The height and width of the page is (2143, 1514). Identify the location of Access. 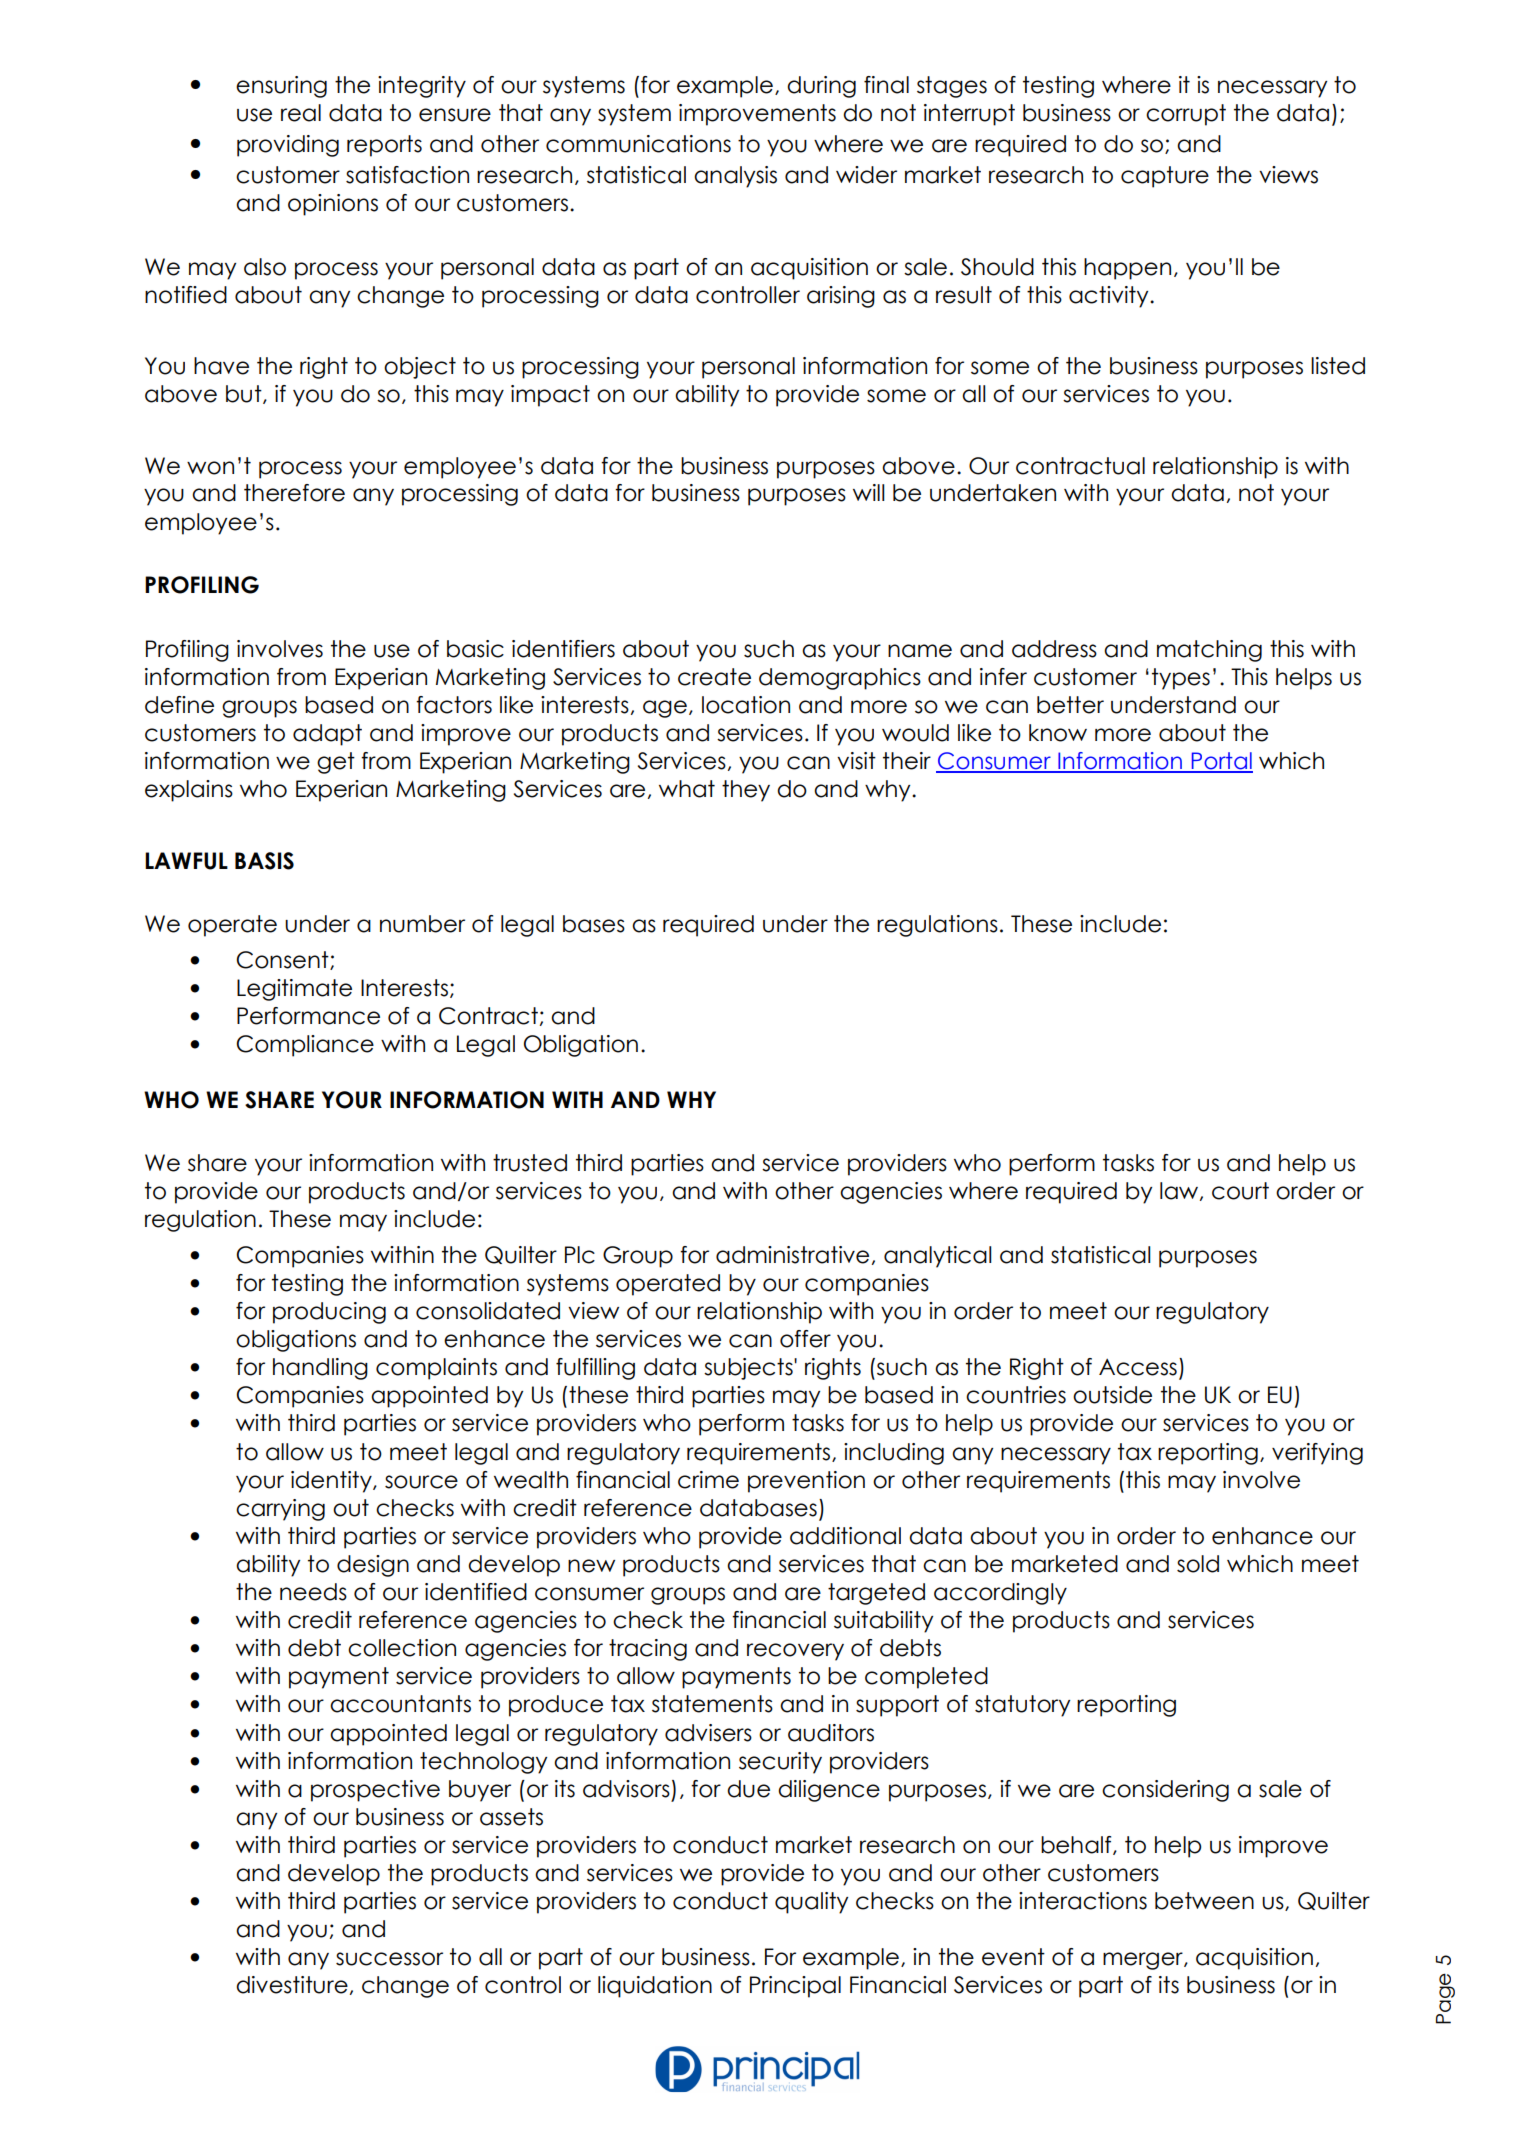
(1138, 1367).
